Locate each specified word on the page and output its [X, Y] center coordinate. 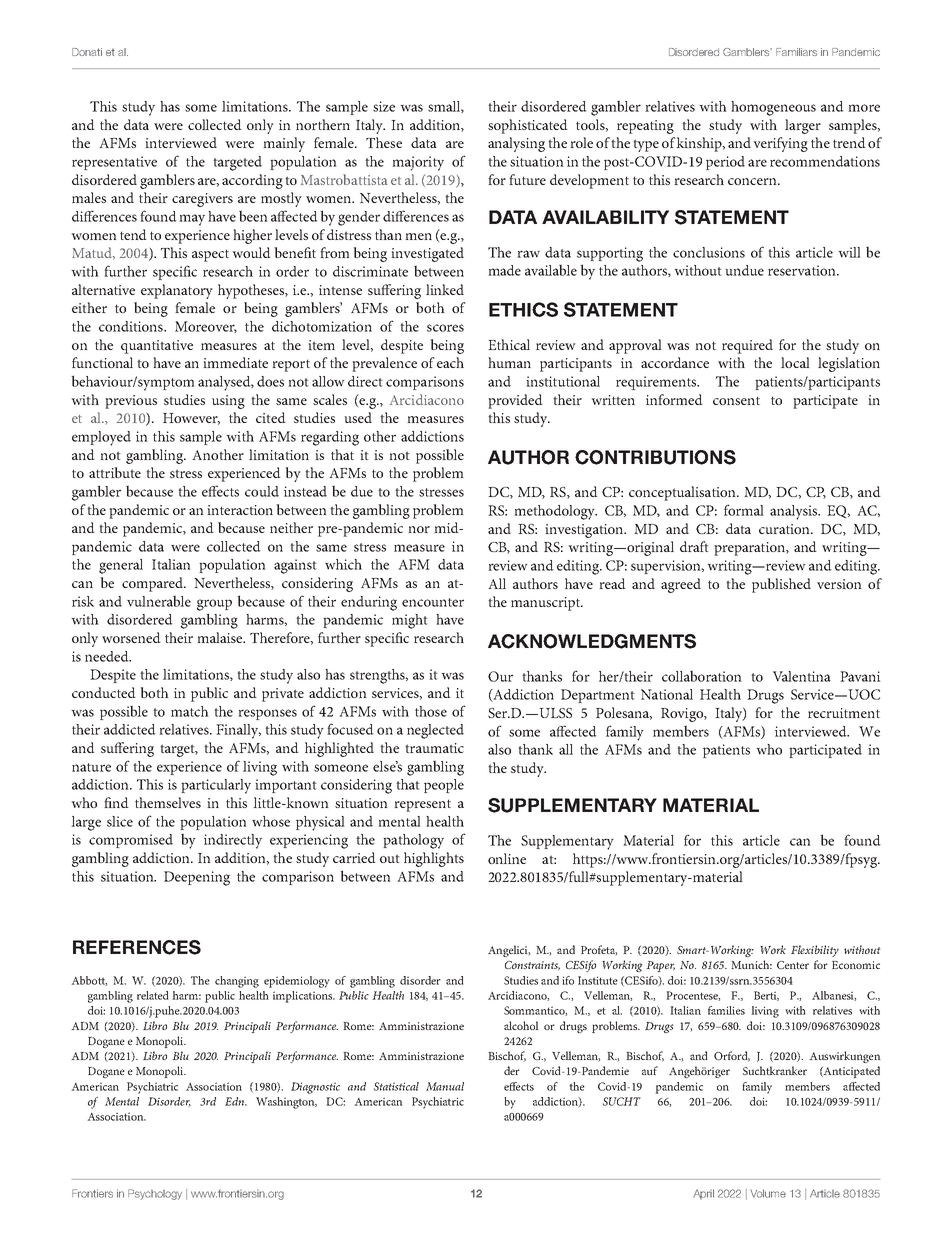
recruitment [844, 713]
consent [736, 400]
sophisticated [528, 126]
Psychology [155, 1194]
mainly [284, 144]
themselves [168, 802]
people [444, 786]
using [228, 402]
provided [515, 401]
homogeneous [773, 108]
